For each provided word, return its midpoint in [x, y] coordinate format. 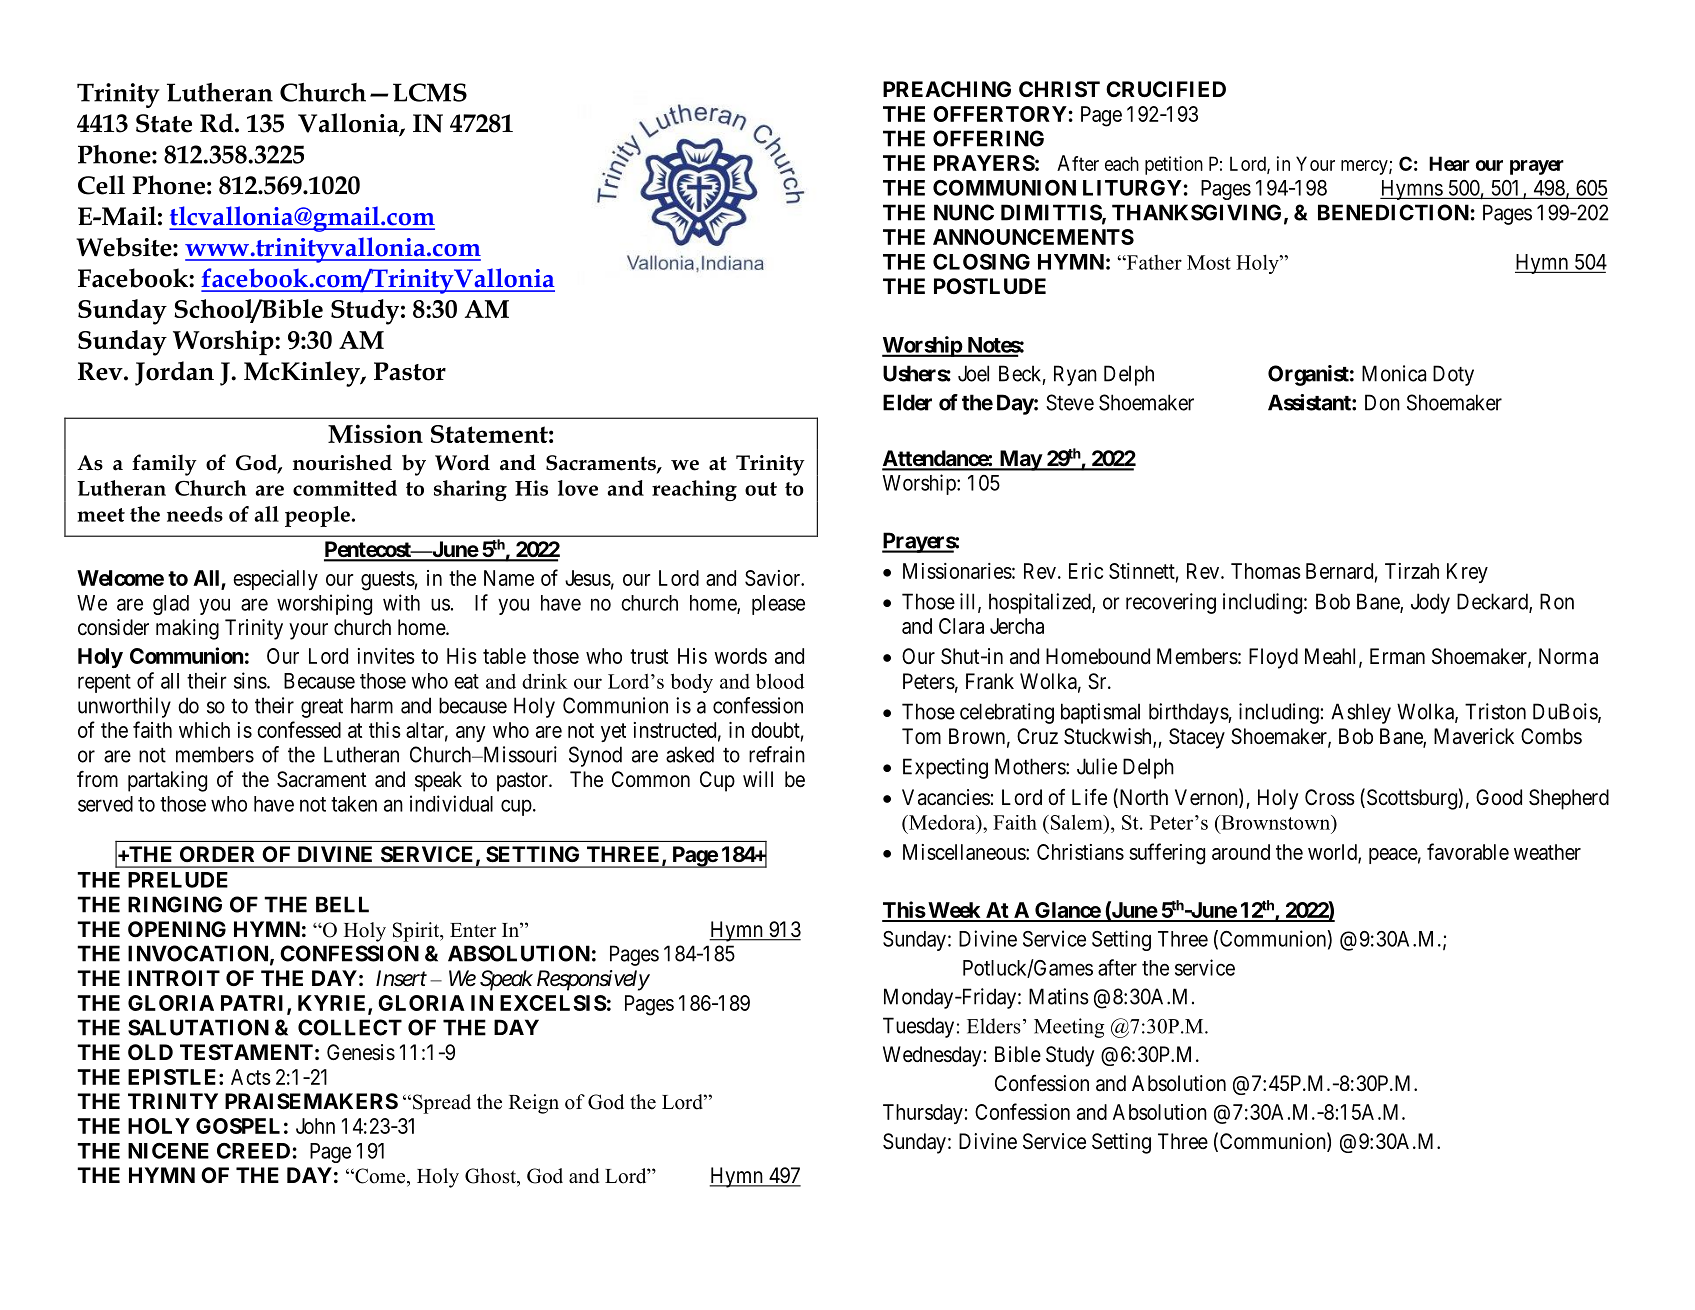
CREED [253, 1151]
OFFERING [988, 138]
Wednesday [932, 1056]
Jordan [174, 373]
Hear [1449, 163]
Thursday [923, 1114]
